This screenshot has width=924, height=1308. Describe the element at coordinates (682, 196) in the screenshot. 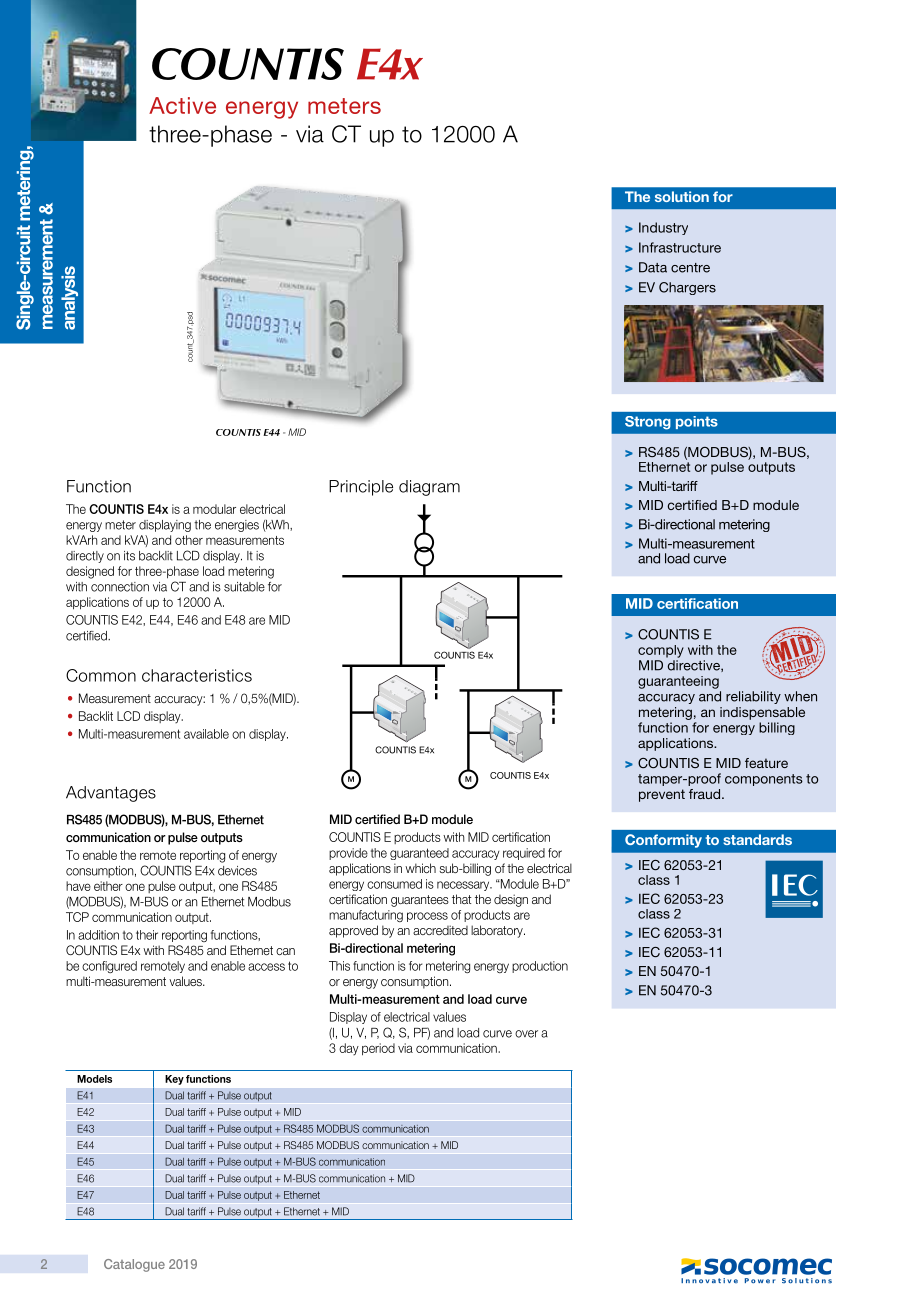

I see `solution` at that location.
